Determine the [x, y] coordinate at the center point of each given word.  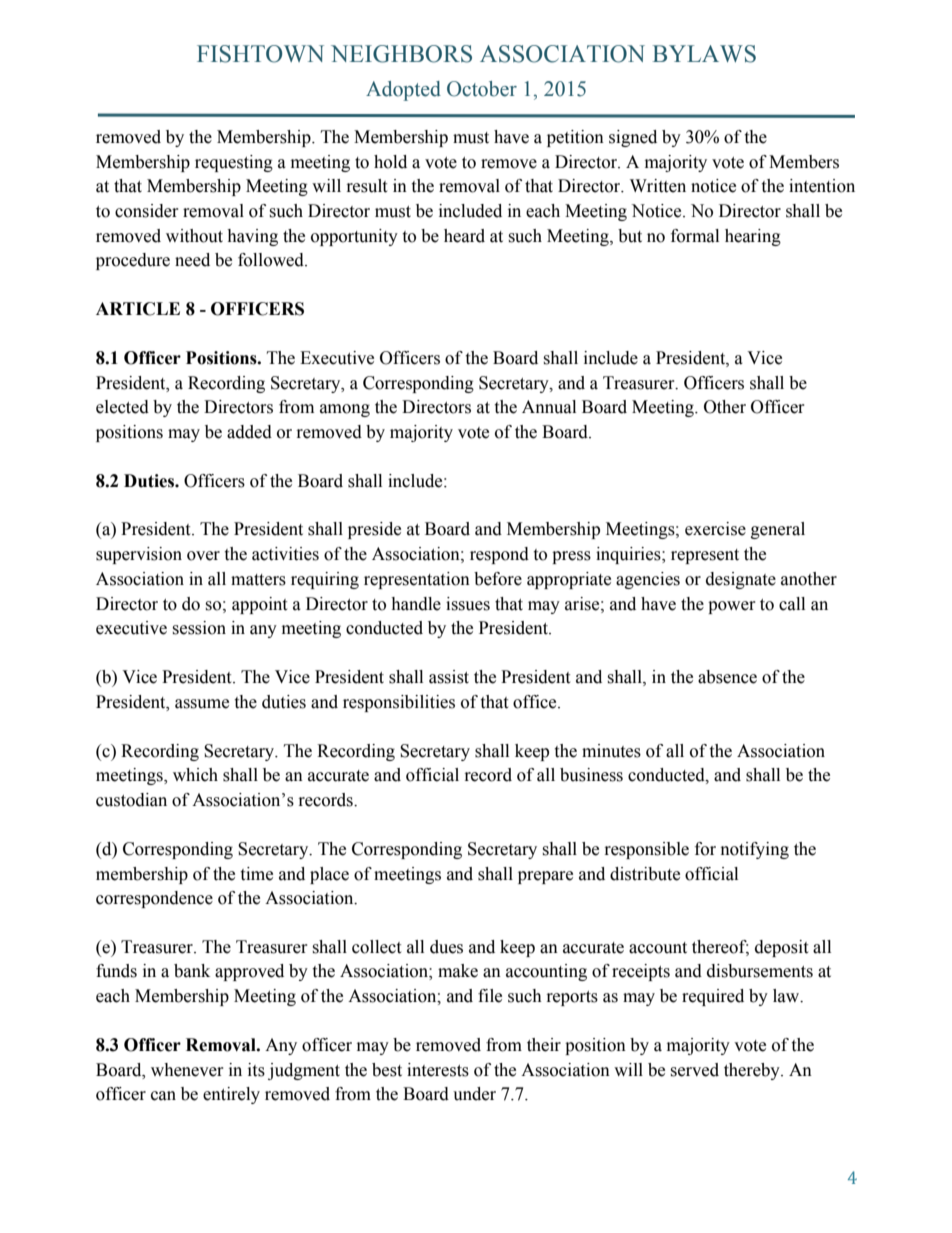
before [498, 579]
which [195, 775]
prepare [545, 877]
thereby [753, 1071]
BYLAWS [704, 54]
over [203, 556]
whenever [187, 1070]
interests [438, 1070]
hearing [753, 237]
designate [741, 580]
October [482, 89]
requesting [234, 163]
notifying [755, 850]
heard [464, 236]
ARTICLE [138, 309]
